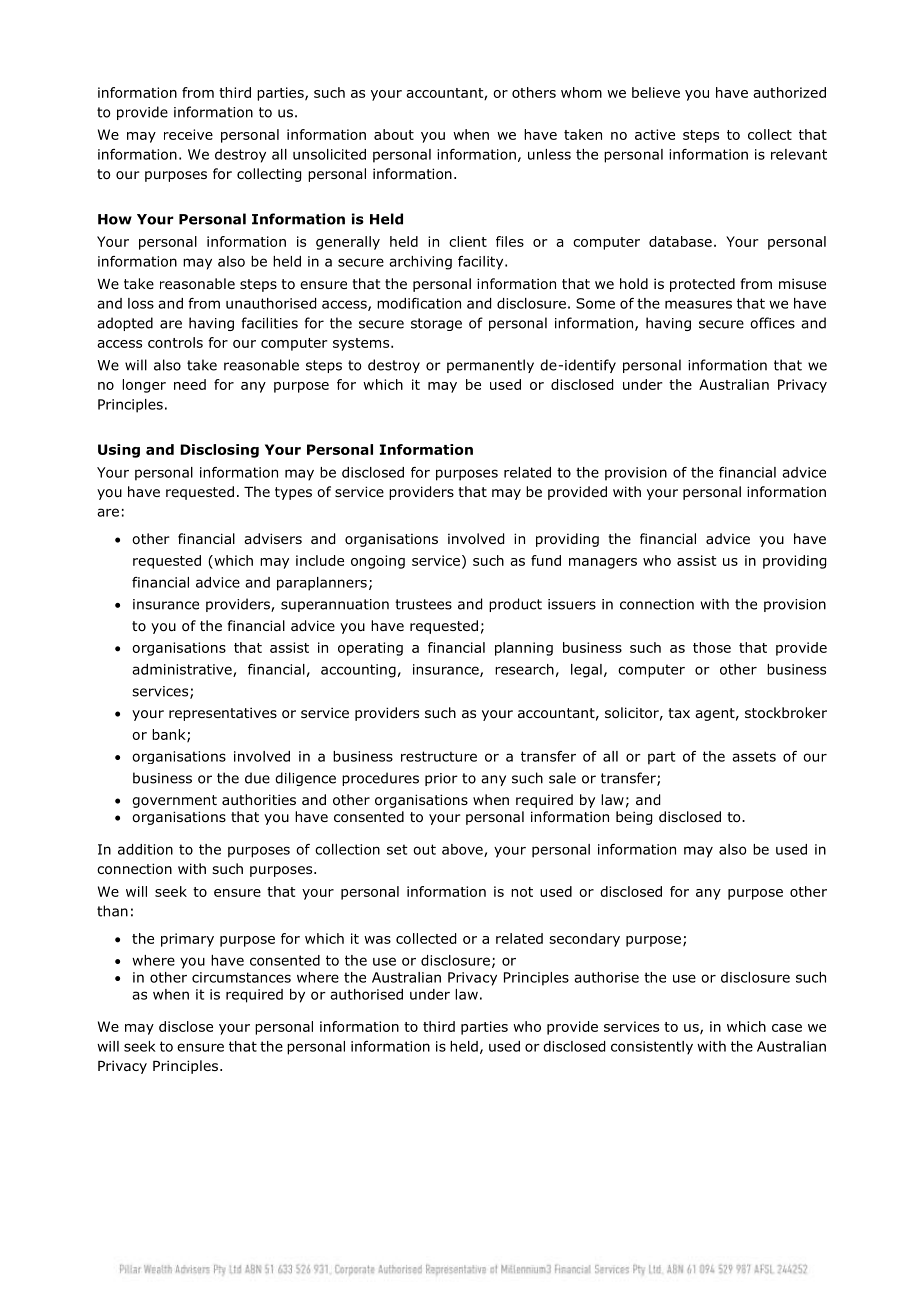 Image resolution: width=924 pixels, height=1308 pixels. What do you see at coordinates (241, 977) in the document?
I see `circumstances` at bounding box center [241, 977].
